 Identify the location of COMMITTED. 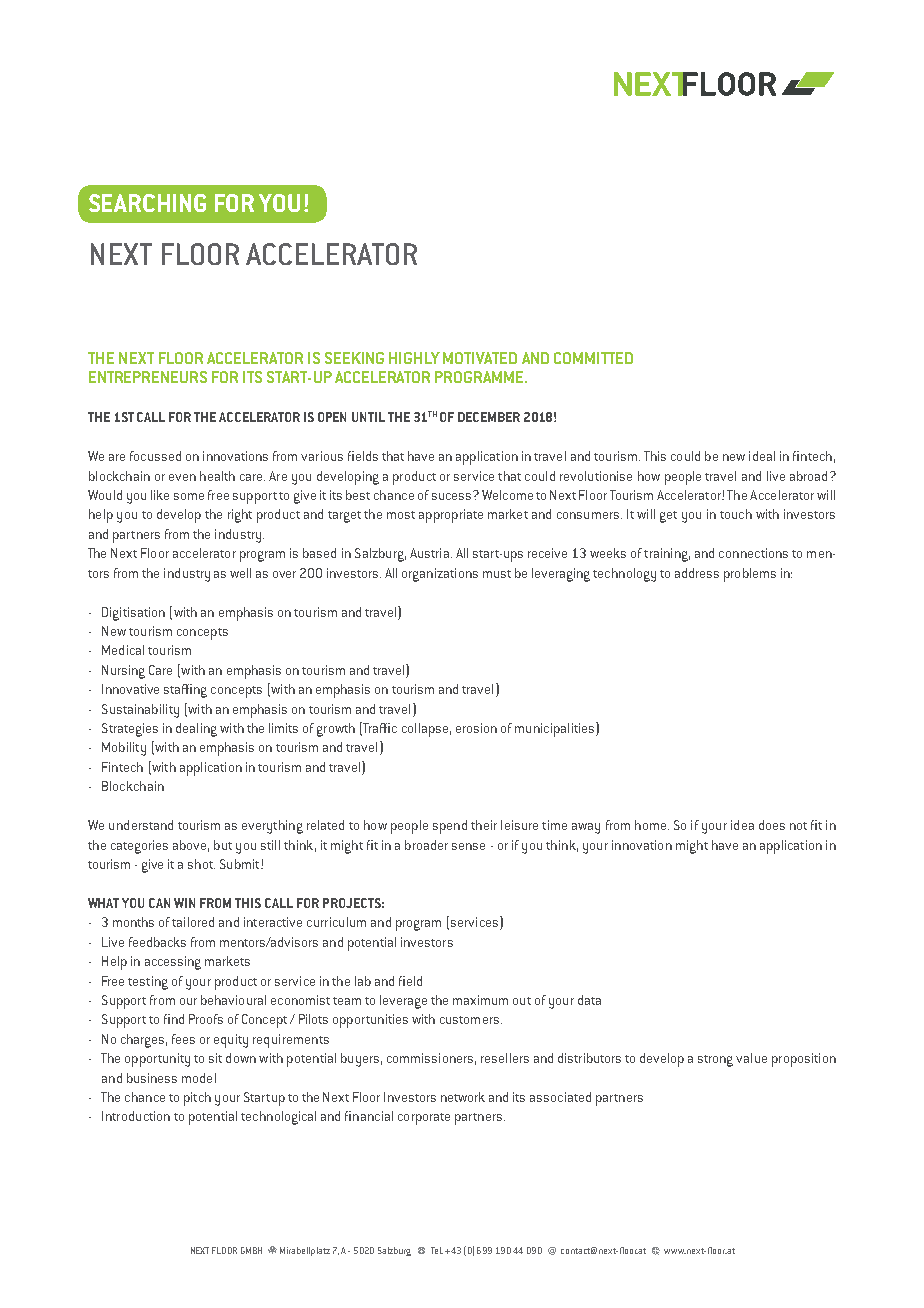
(593, 358).
